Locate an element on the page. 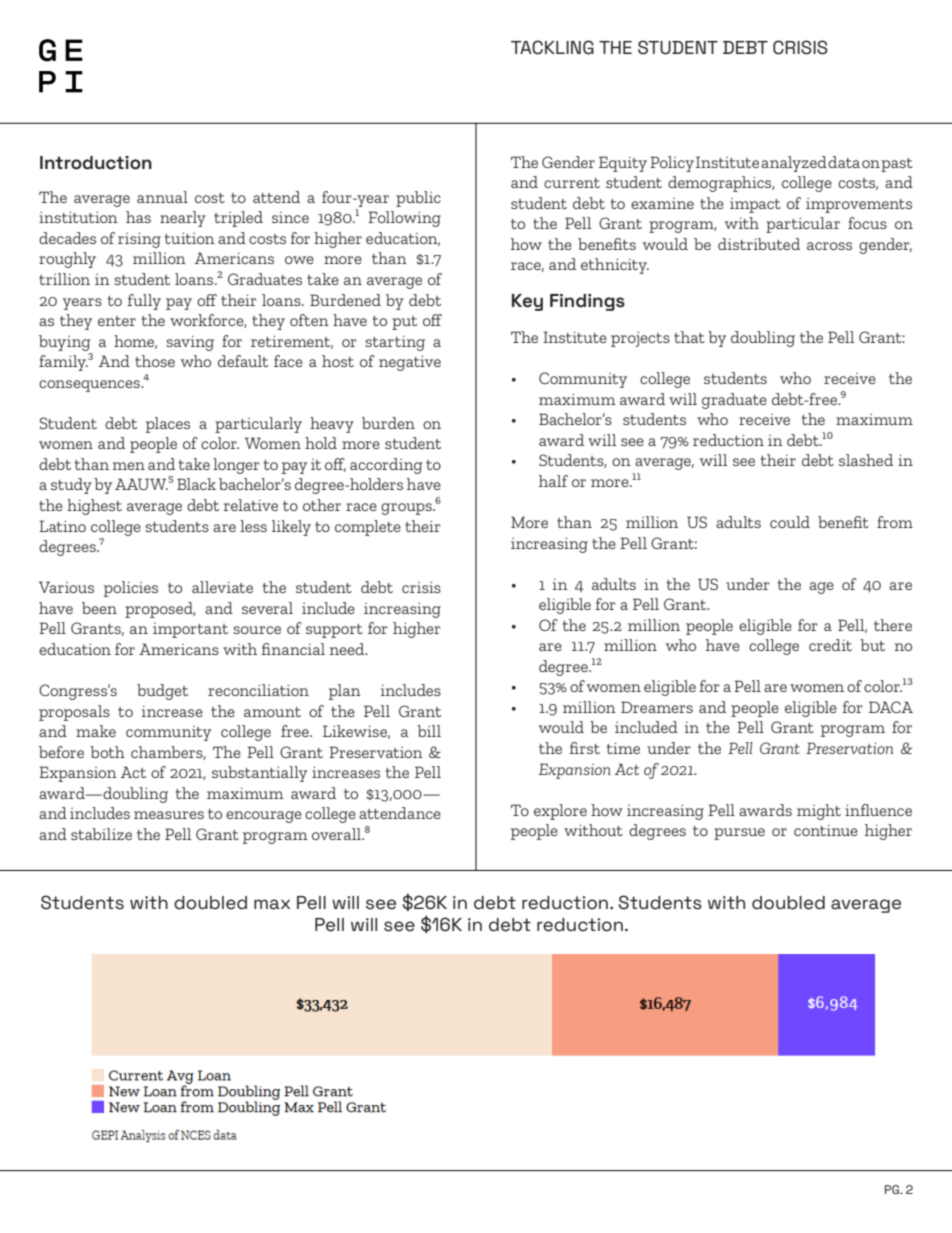 Image resolution: width=952 pixels, height=1233 pixels. nearly is located at coordinates (183, 219).
